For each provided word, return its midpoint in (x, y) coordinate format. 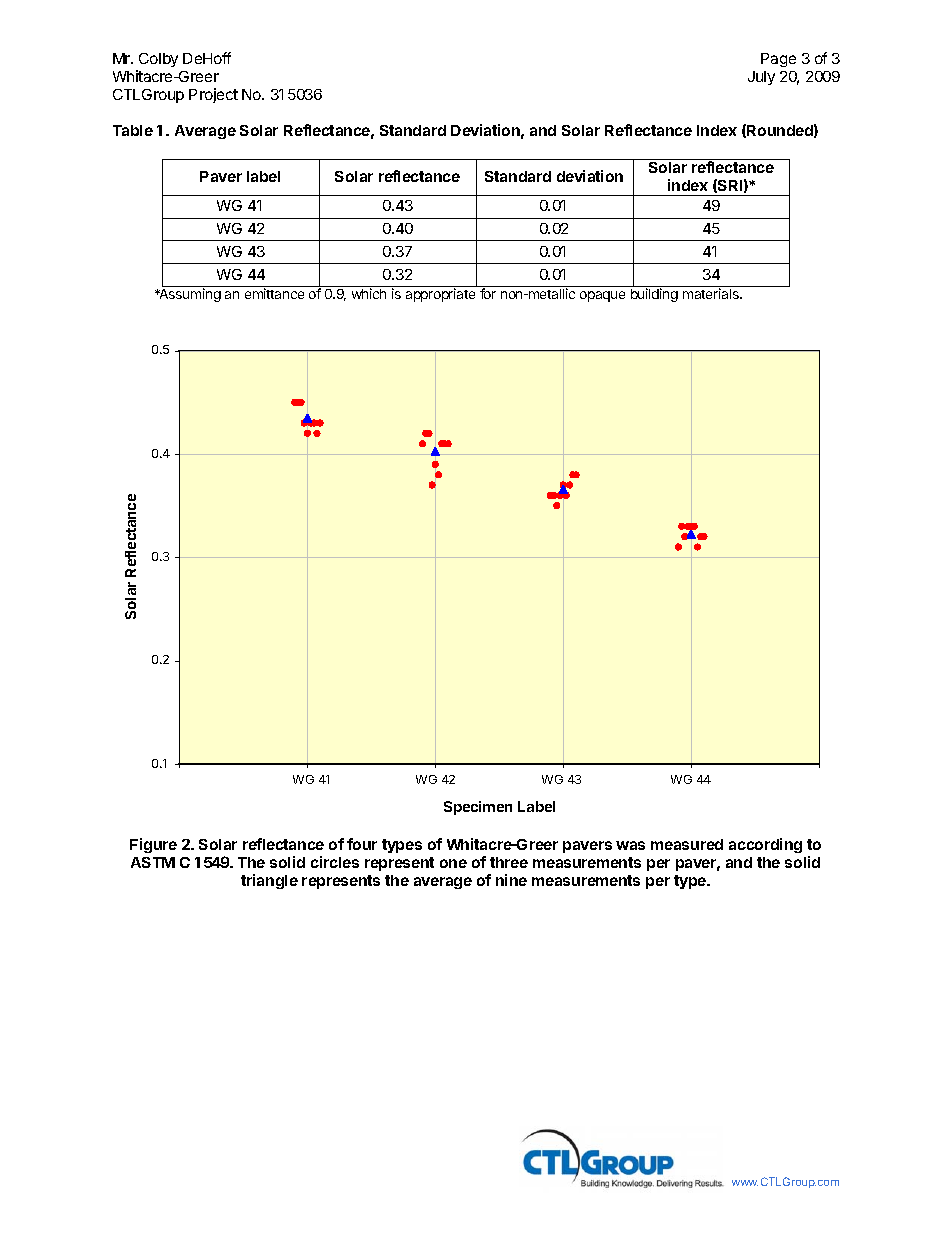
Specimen (478, 808)
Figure (153, 845)
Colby (157, 62)
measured (687, 844)
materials (712, 293)
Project (213, 95)
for (488, 293)
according (765, 845)
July (761, 78)
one (453, 863)
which (369, 293)
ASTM (153, 862)
